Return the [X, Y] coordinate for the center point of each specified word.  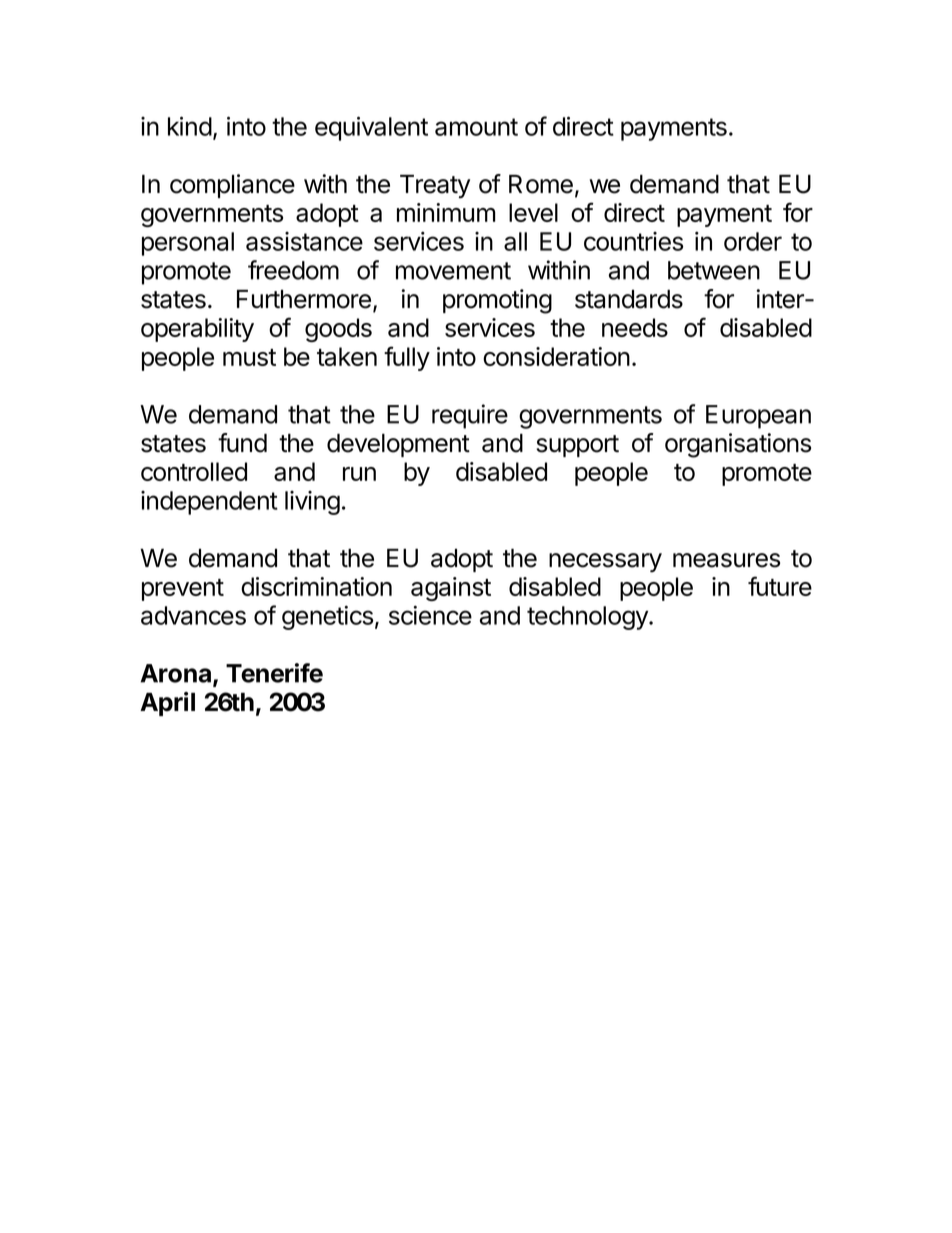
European [758, 417]
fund [242, 443]
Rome [541, 184]
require [470, 416]
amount [476, 127]
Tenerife [274, 673]
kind [190, 126]
